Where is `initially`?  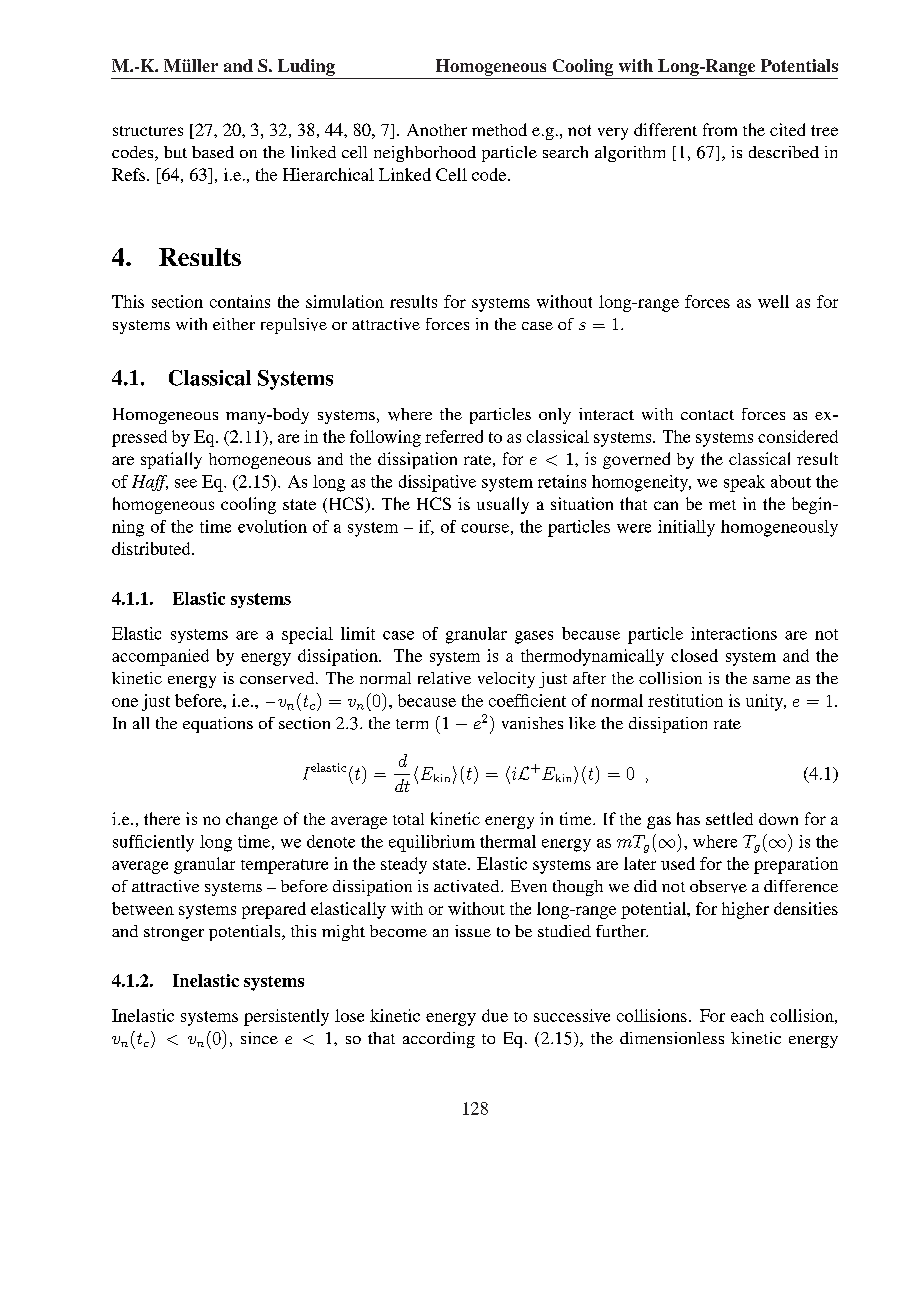
initially is located at coordinates (686, 528).
